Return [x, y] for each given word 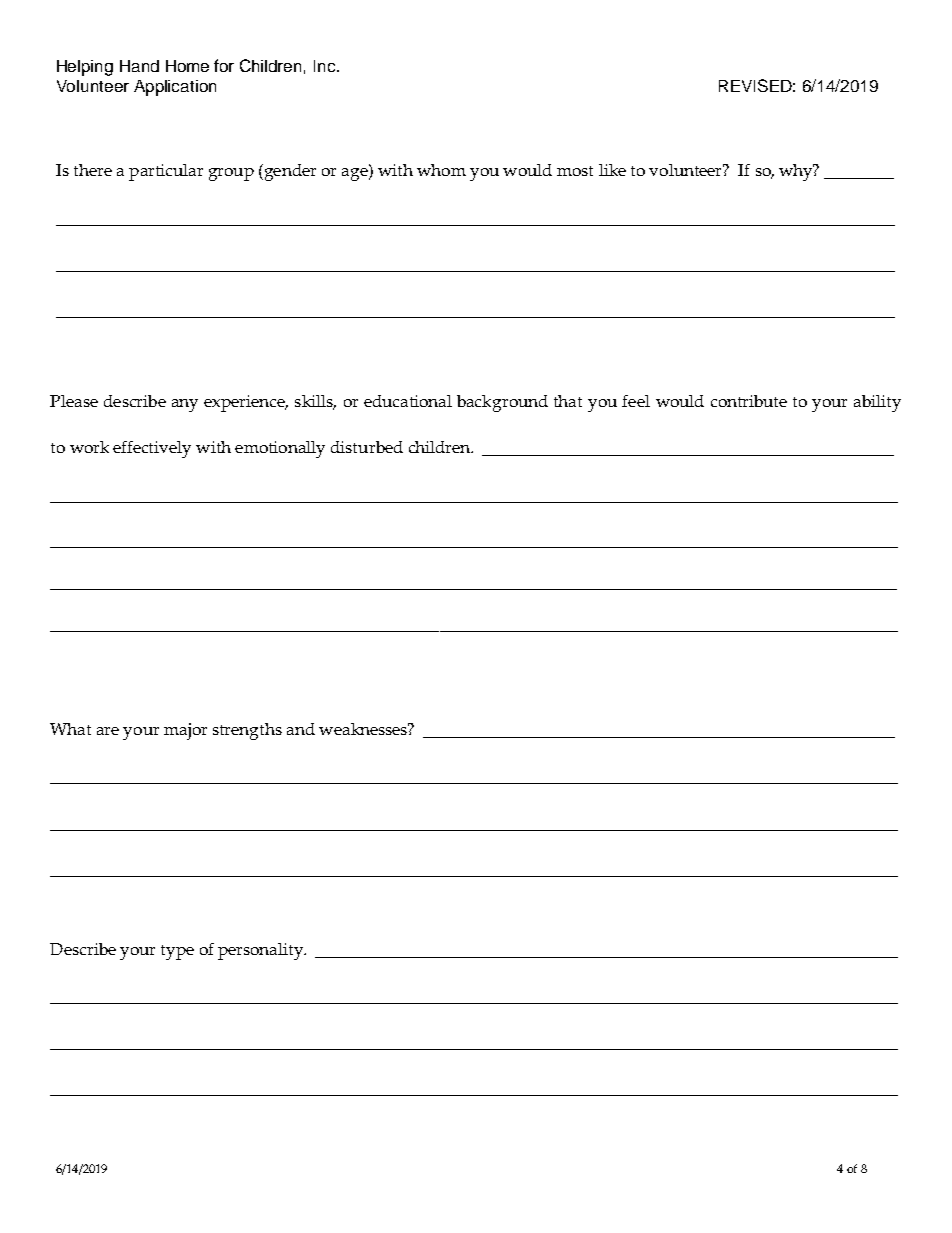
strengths [247, 731]
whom [441, 170]
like [612, 170]
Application [175, 88]
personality [262, 951]
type [177, 952]
